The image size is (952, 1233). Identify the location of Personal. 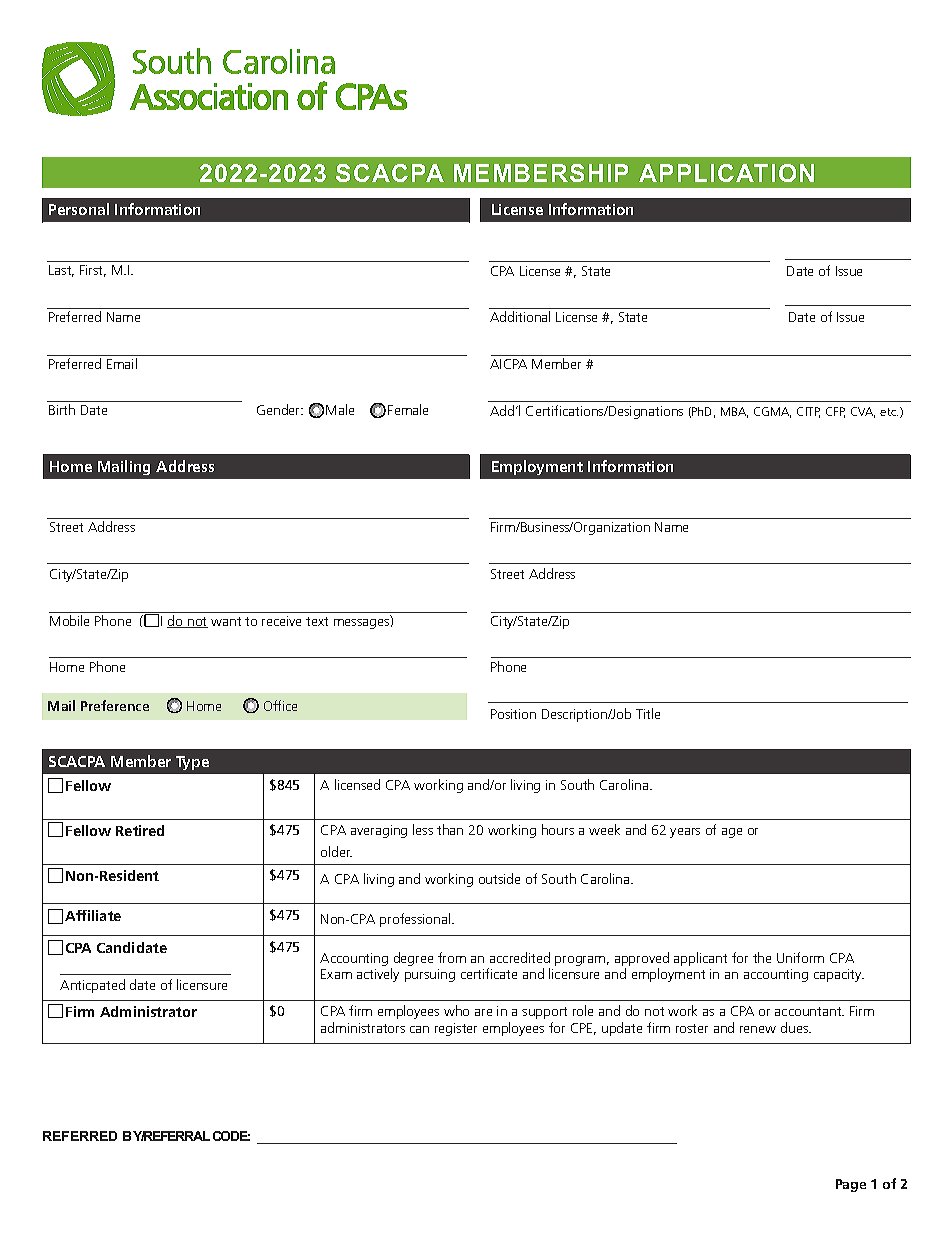
(79, 209).
